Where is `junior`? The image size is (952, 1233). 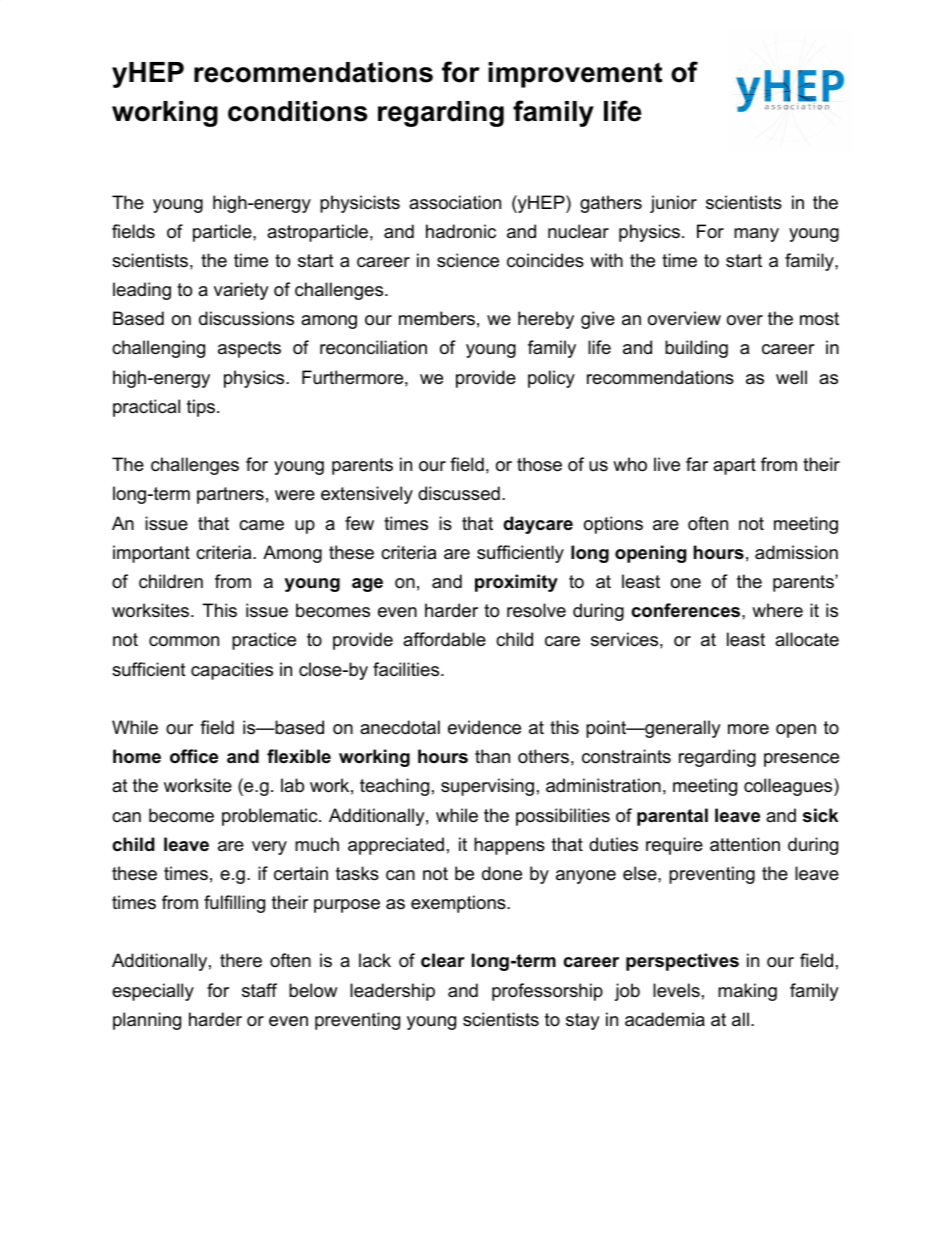 junior is located at coordinates (673, 204).
